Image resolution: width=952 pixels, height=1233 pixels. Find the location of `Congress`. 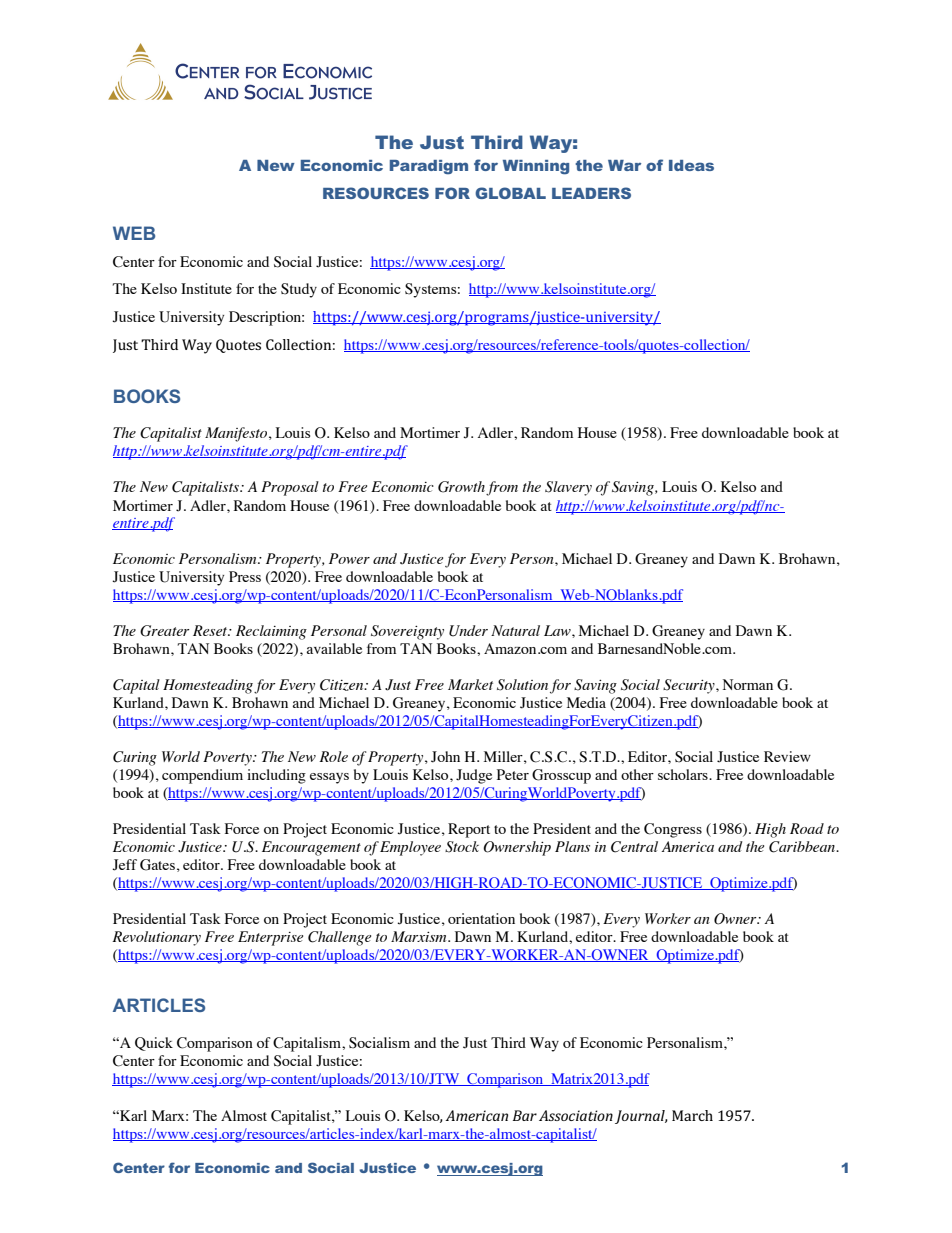

Congress is located at coordinates (673, 830).
